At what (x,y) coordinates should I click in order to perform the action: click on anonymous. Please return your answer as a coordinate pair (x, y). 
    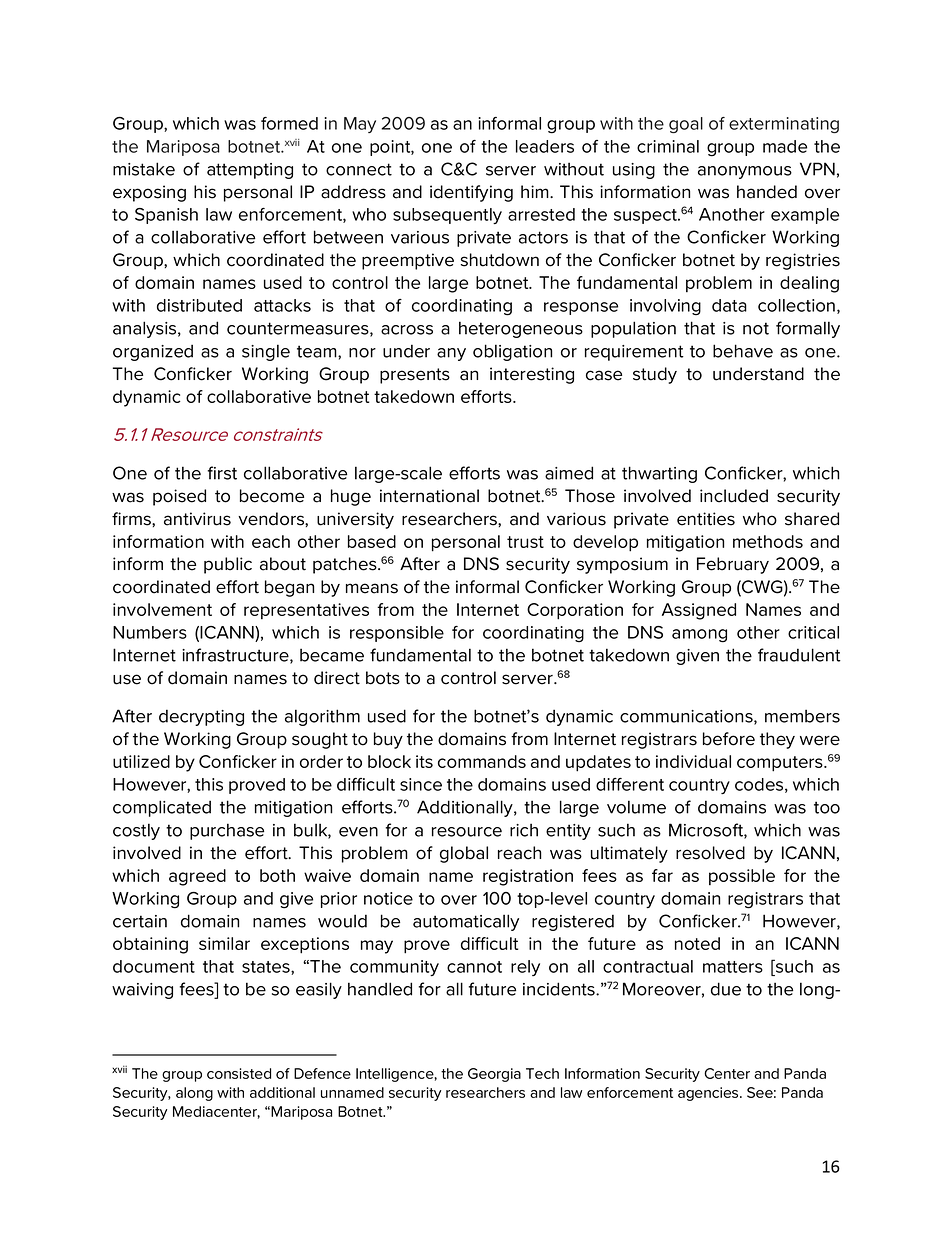
    Looking at the image, I should click on (745, 172).
